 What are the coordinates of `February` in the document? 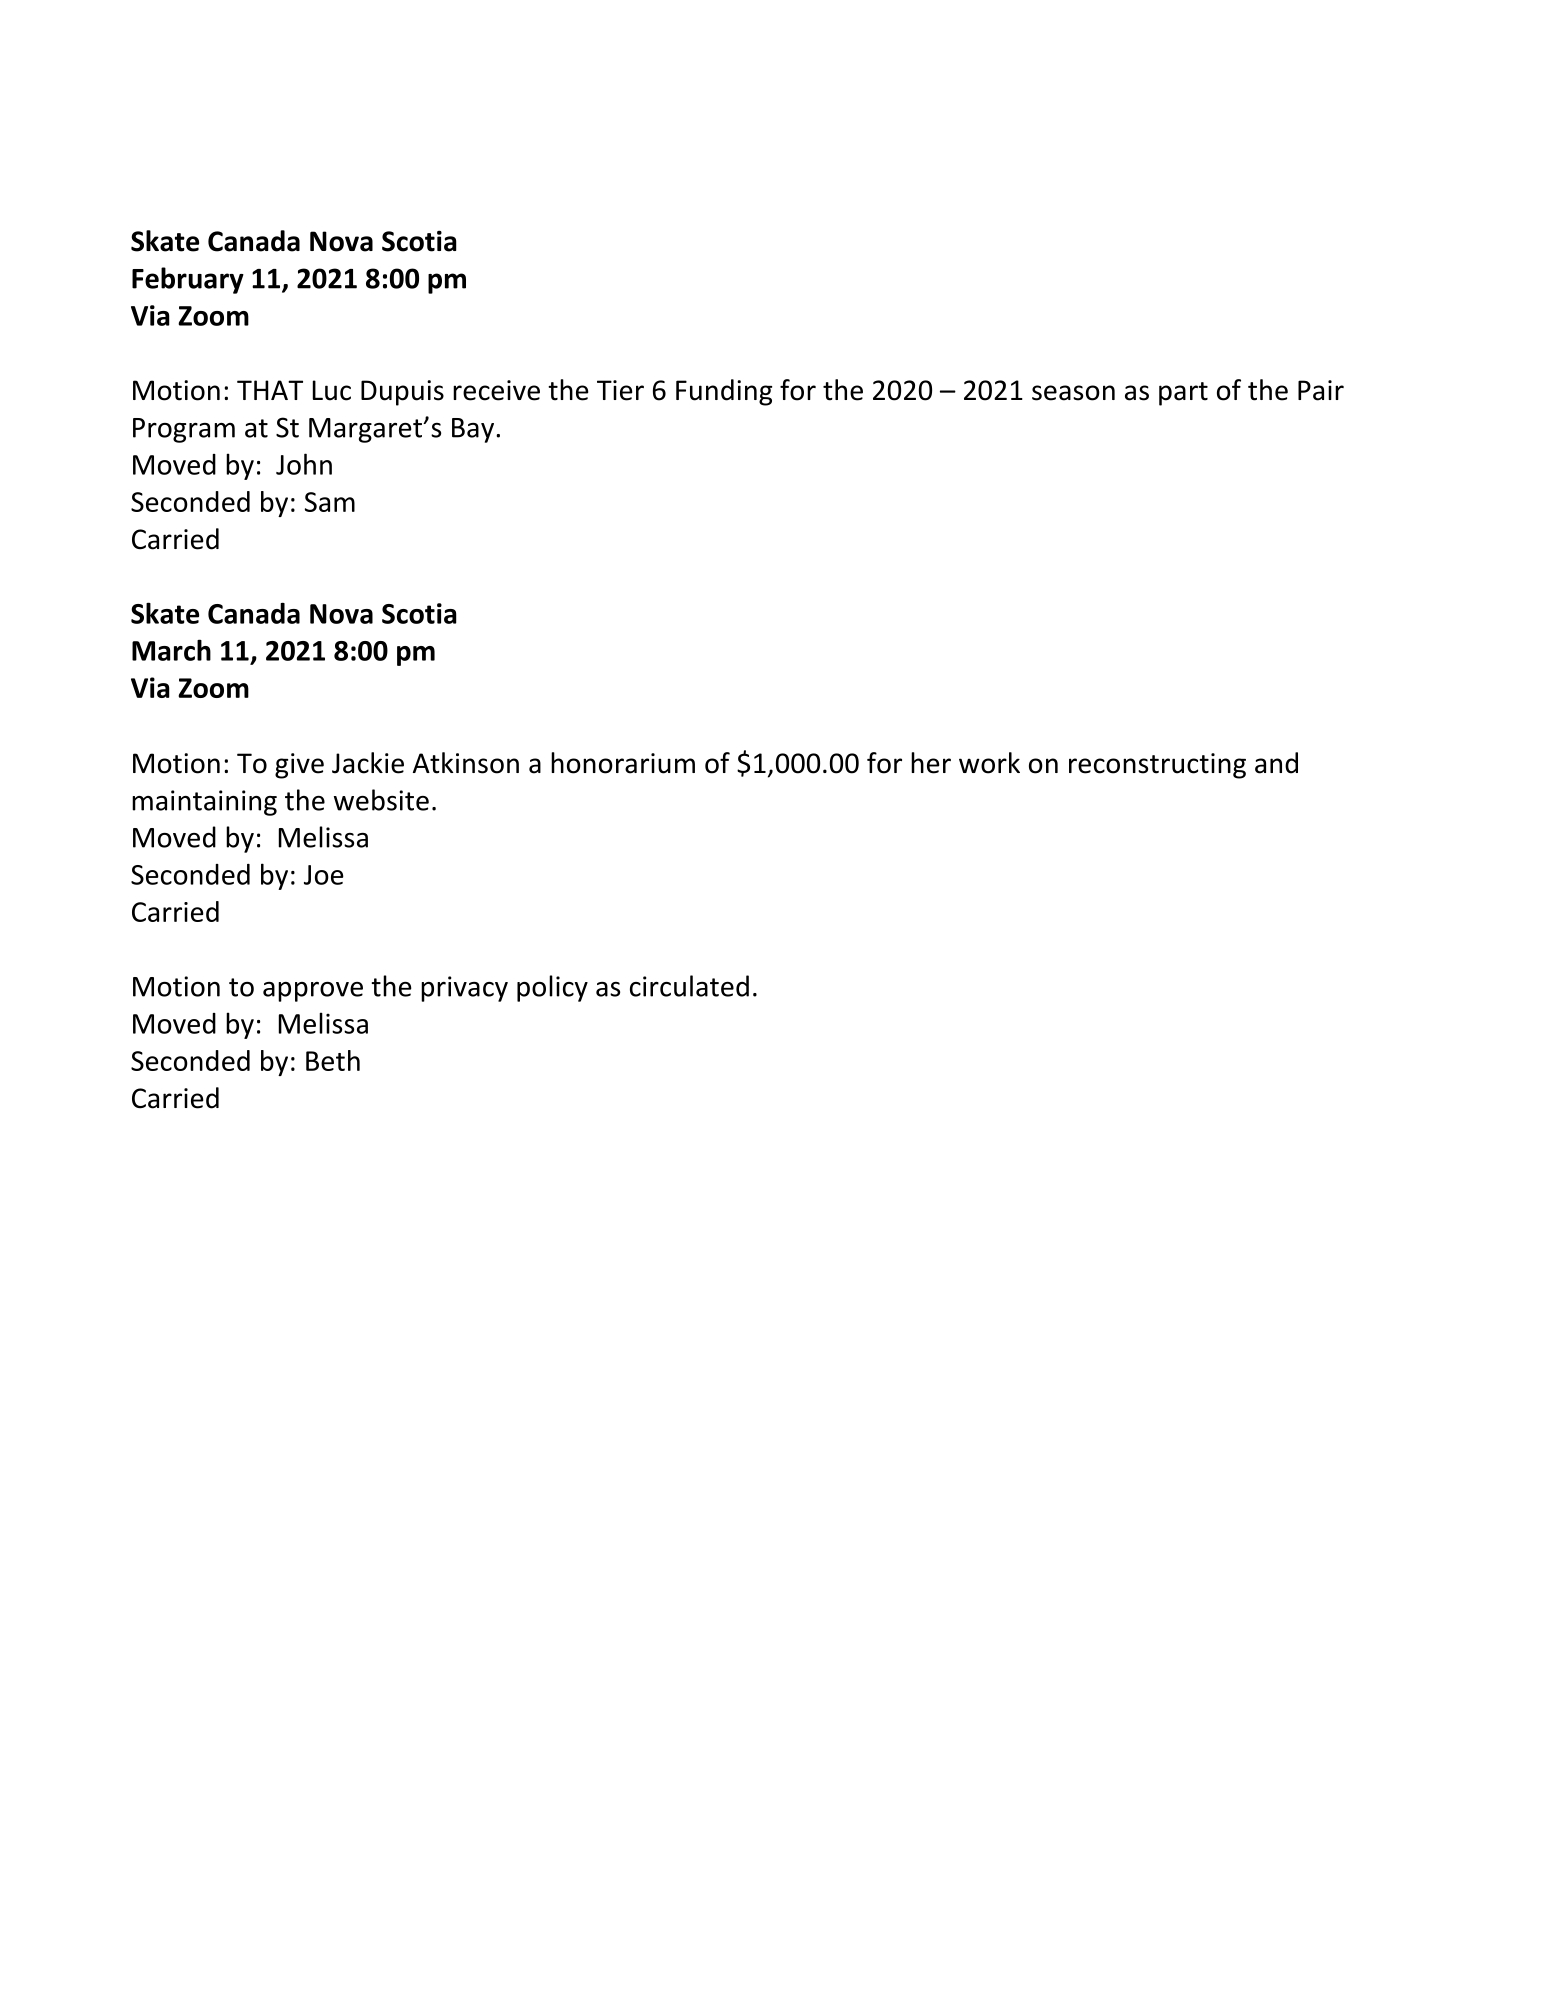 It's located at (188, 280).
